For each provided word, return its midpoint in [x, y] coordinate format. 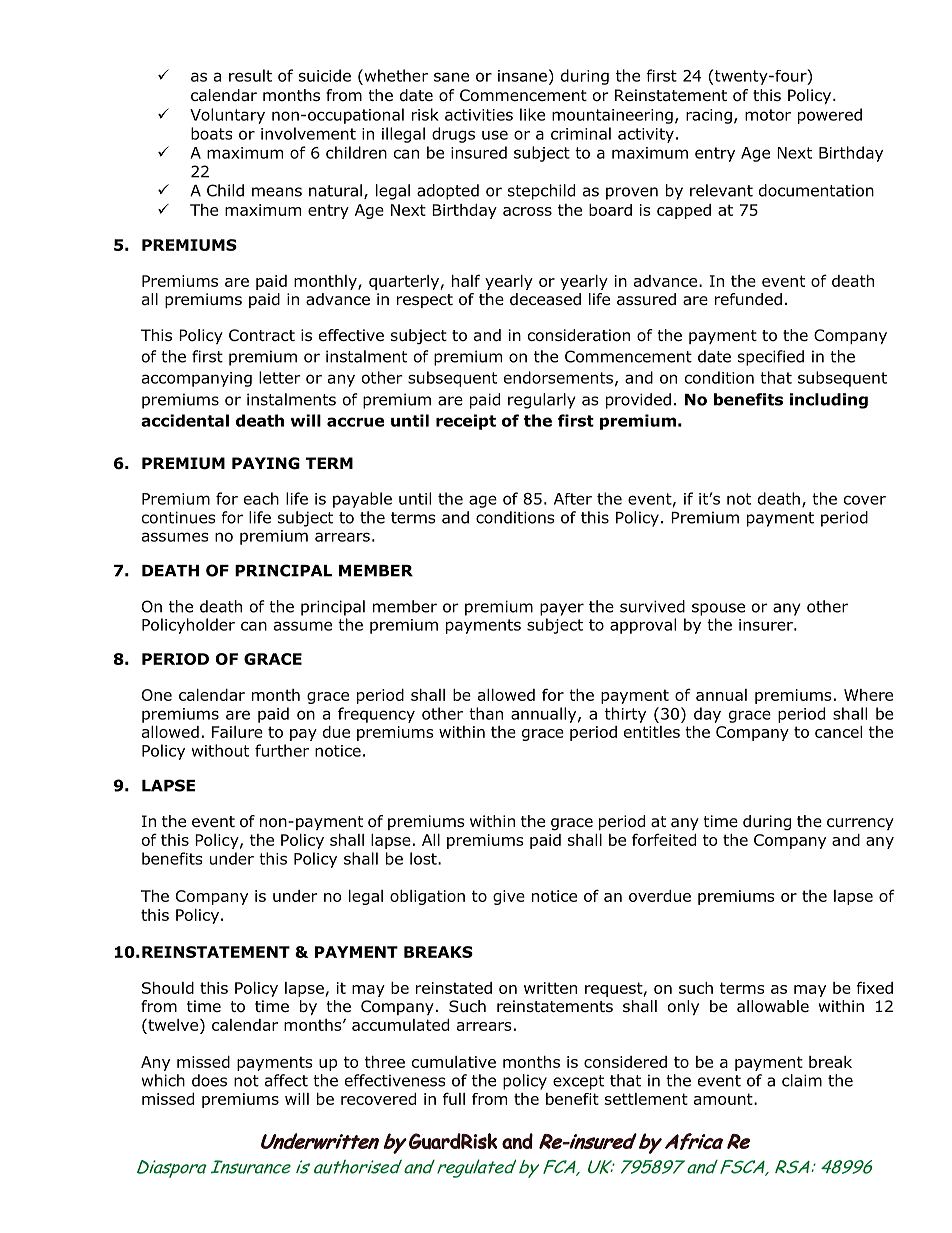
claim [802, 1080]
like [532, 114]
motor [768, 115]
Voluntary [227, 116]
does [209, 1080]
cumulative [454, 1062]
